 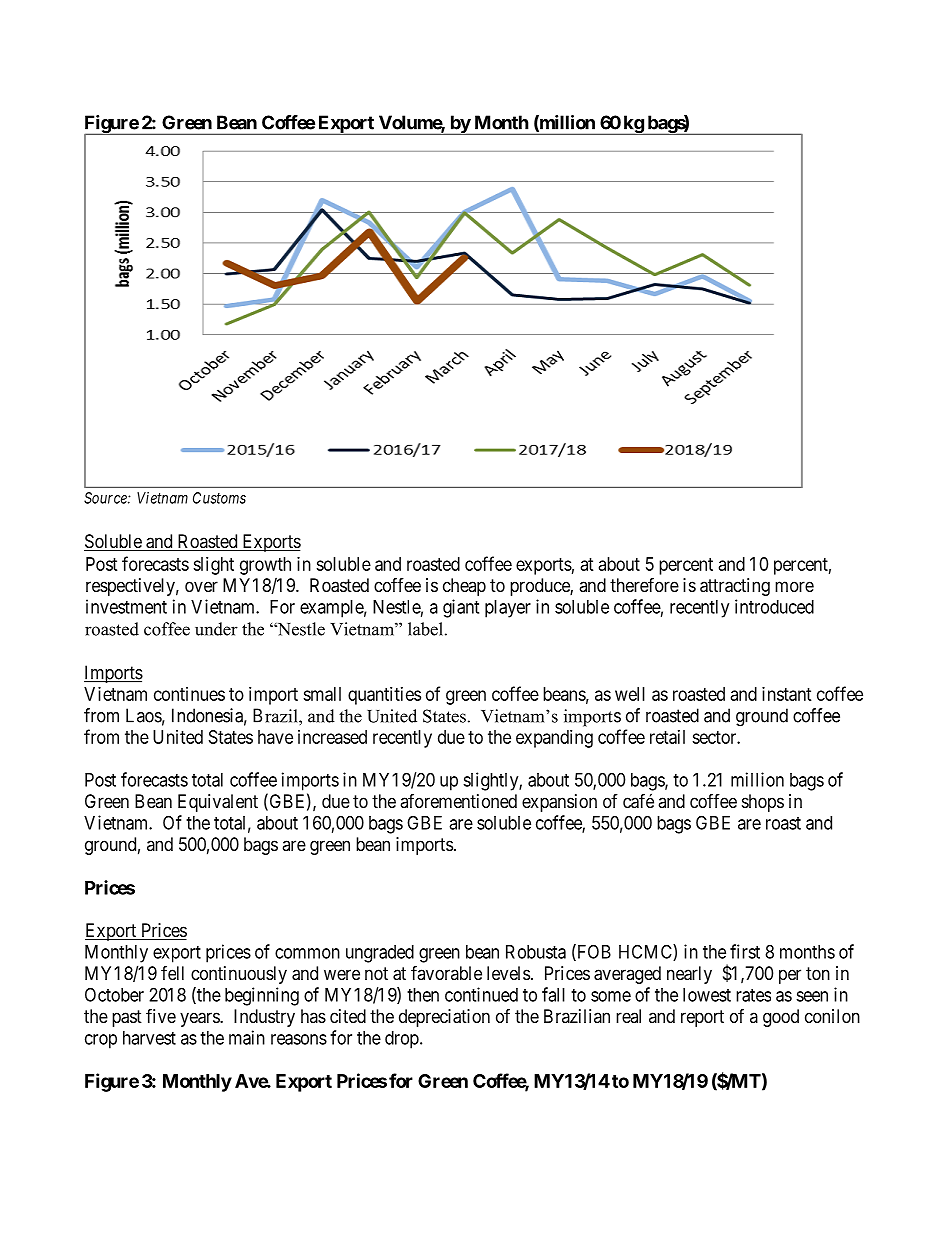 What do you see at coordinates (384, 696) in the image?
I see `quantities` at bounding box center [384, 696].
